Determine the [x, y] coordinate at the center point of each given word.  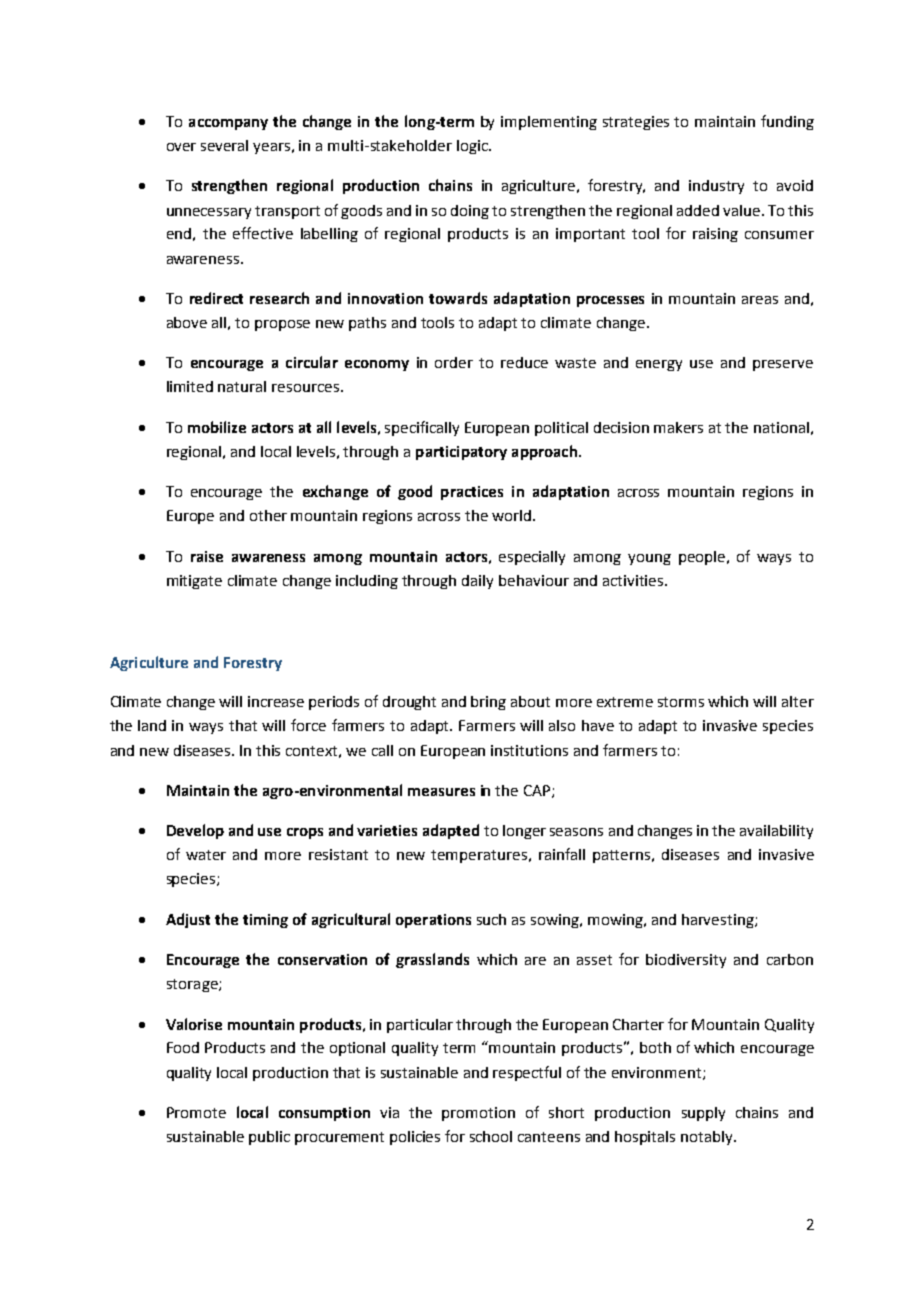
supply [703, 1114]
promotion [478, 1114]
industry [716, 187]
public [269, 1138]
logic [473, 147]
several [224, 145]
